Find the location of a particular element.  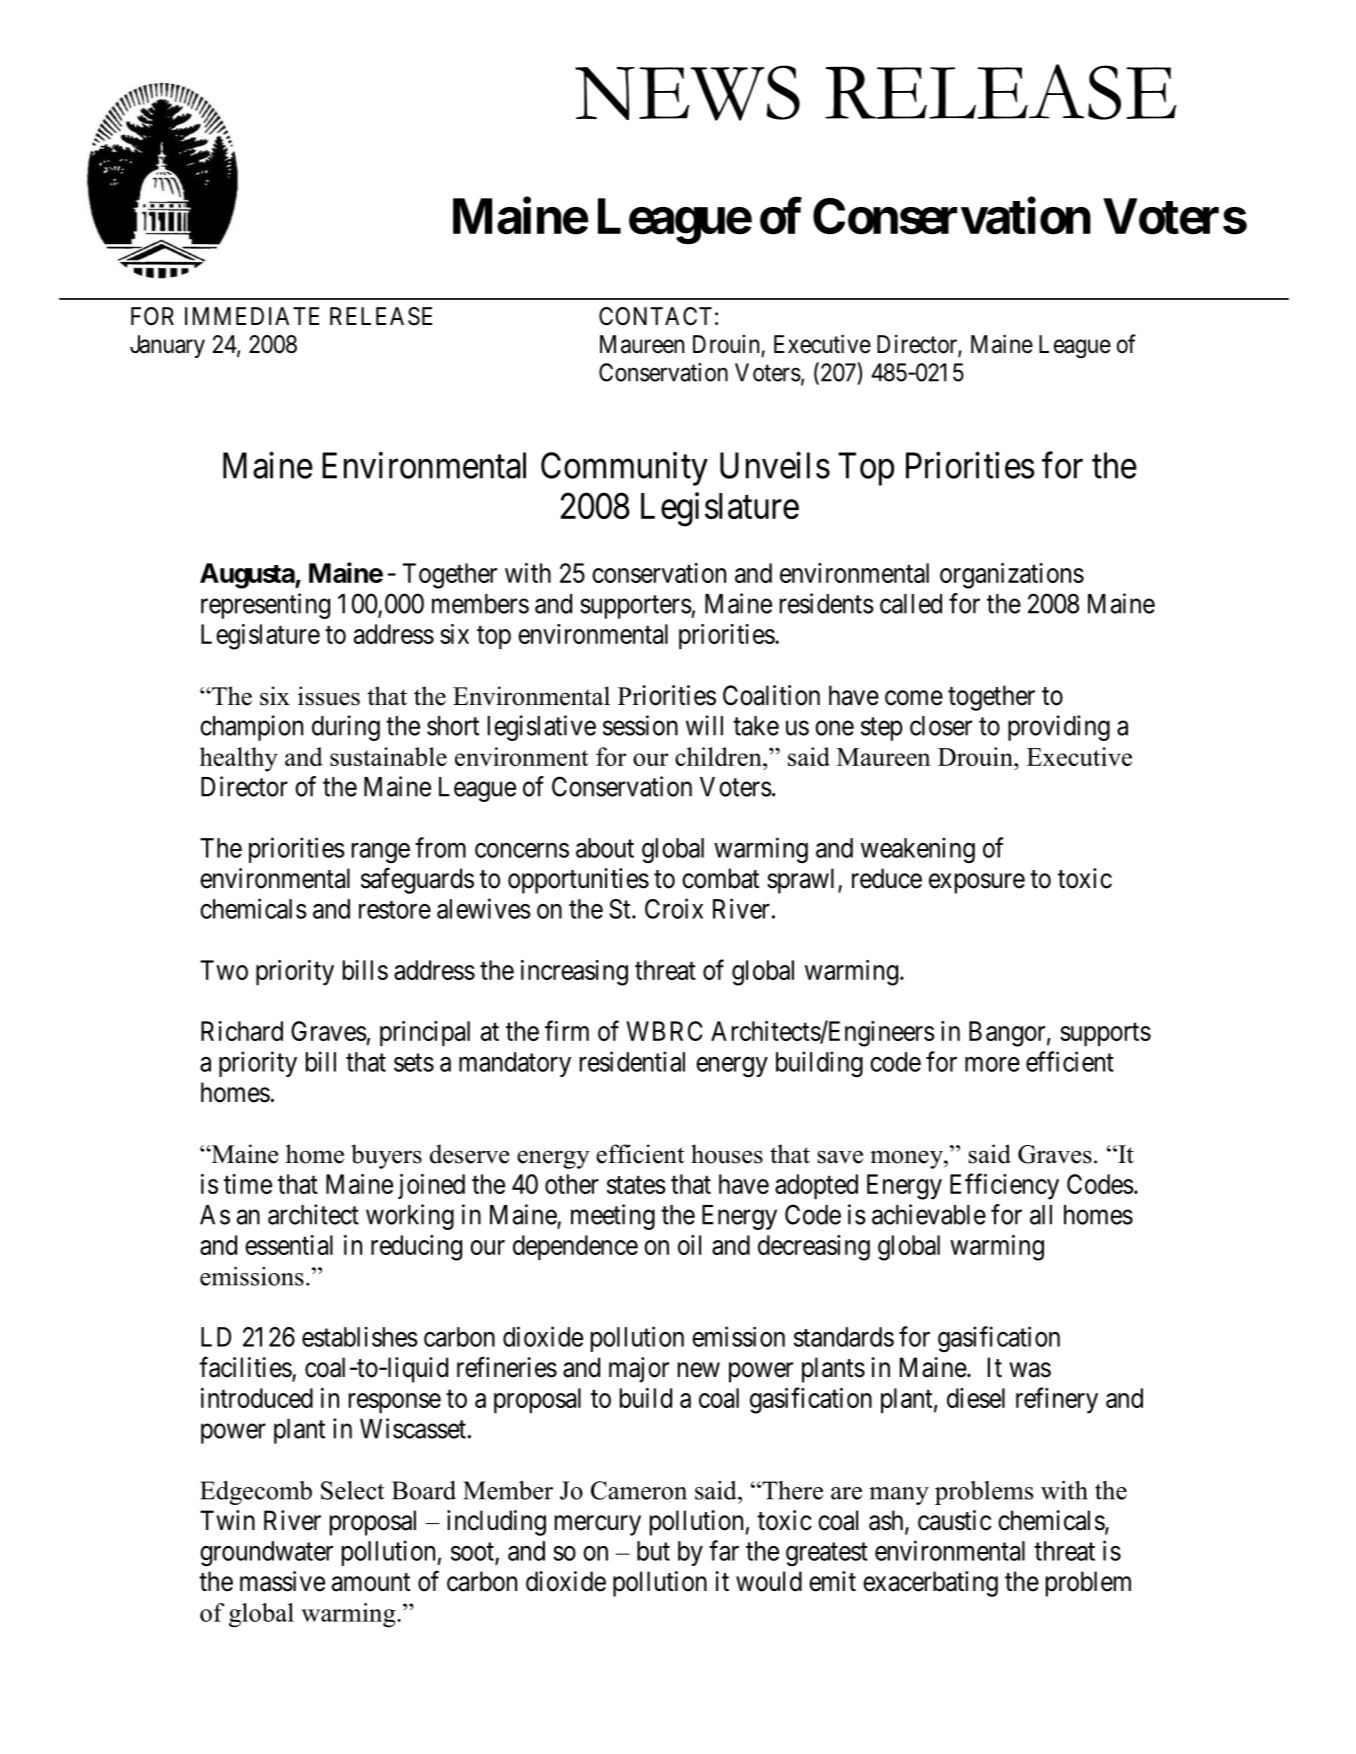

range is located at coordinates (381, 853).
